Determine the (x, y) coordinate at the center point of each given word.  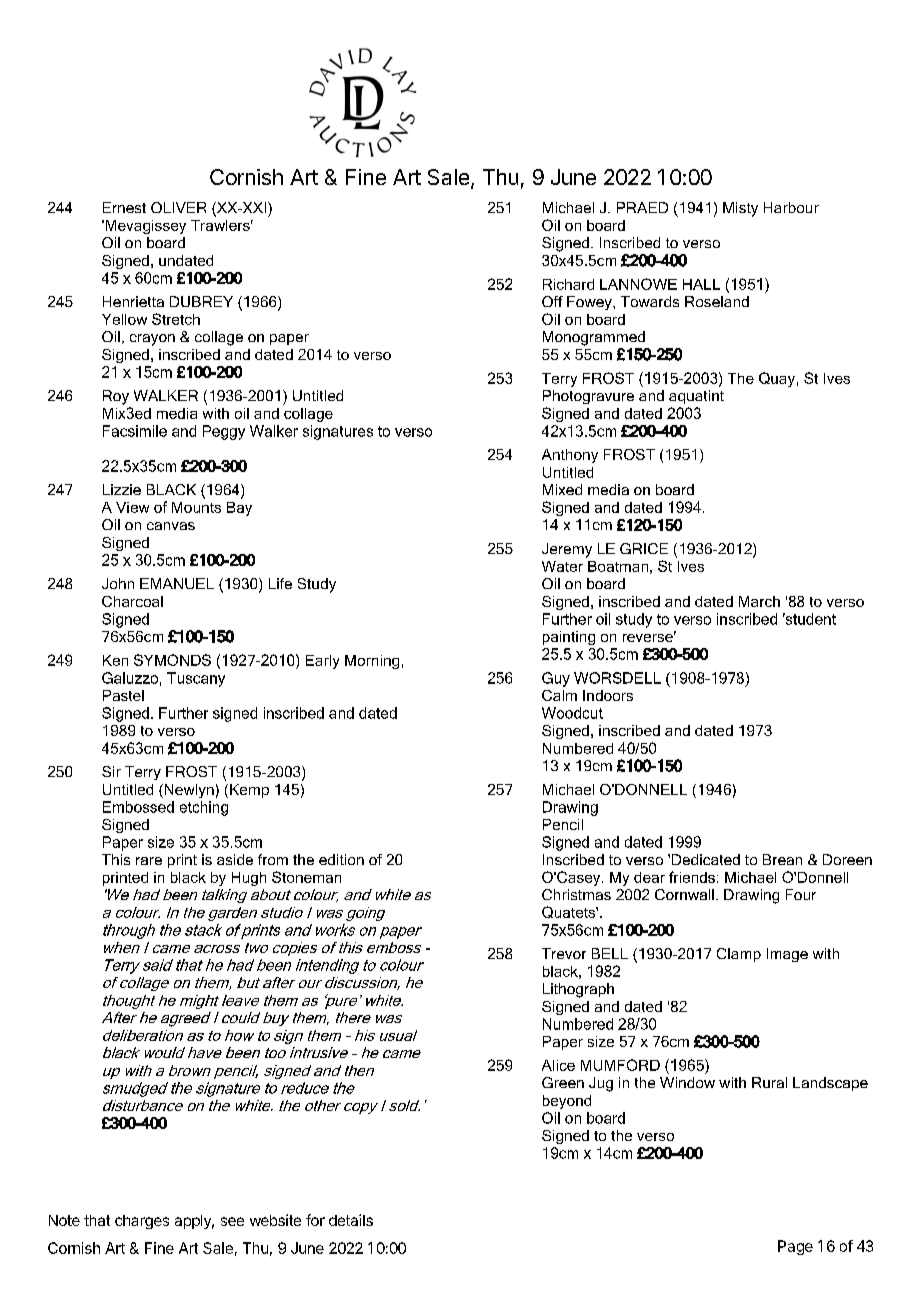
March (759, 601)
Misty (740, 209)
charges (142, 1222)
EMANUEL (177, 583)
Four (801, 894)
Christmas (576, 894)
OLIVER (178, 207)
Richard (568, 284)
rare (149, 861)
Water (562, 566)
